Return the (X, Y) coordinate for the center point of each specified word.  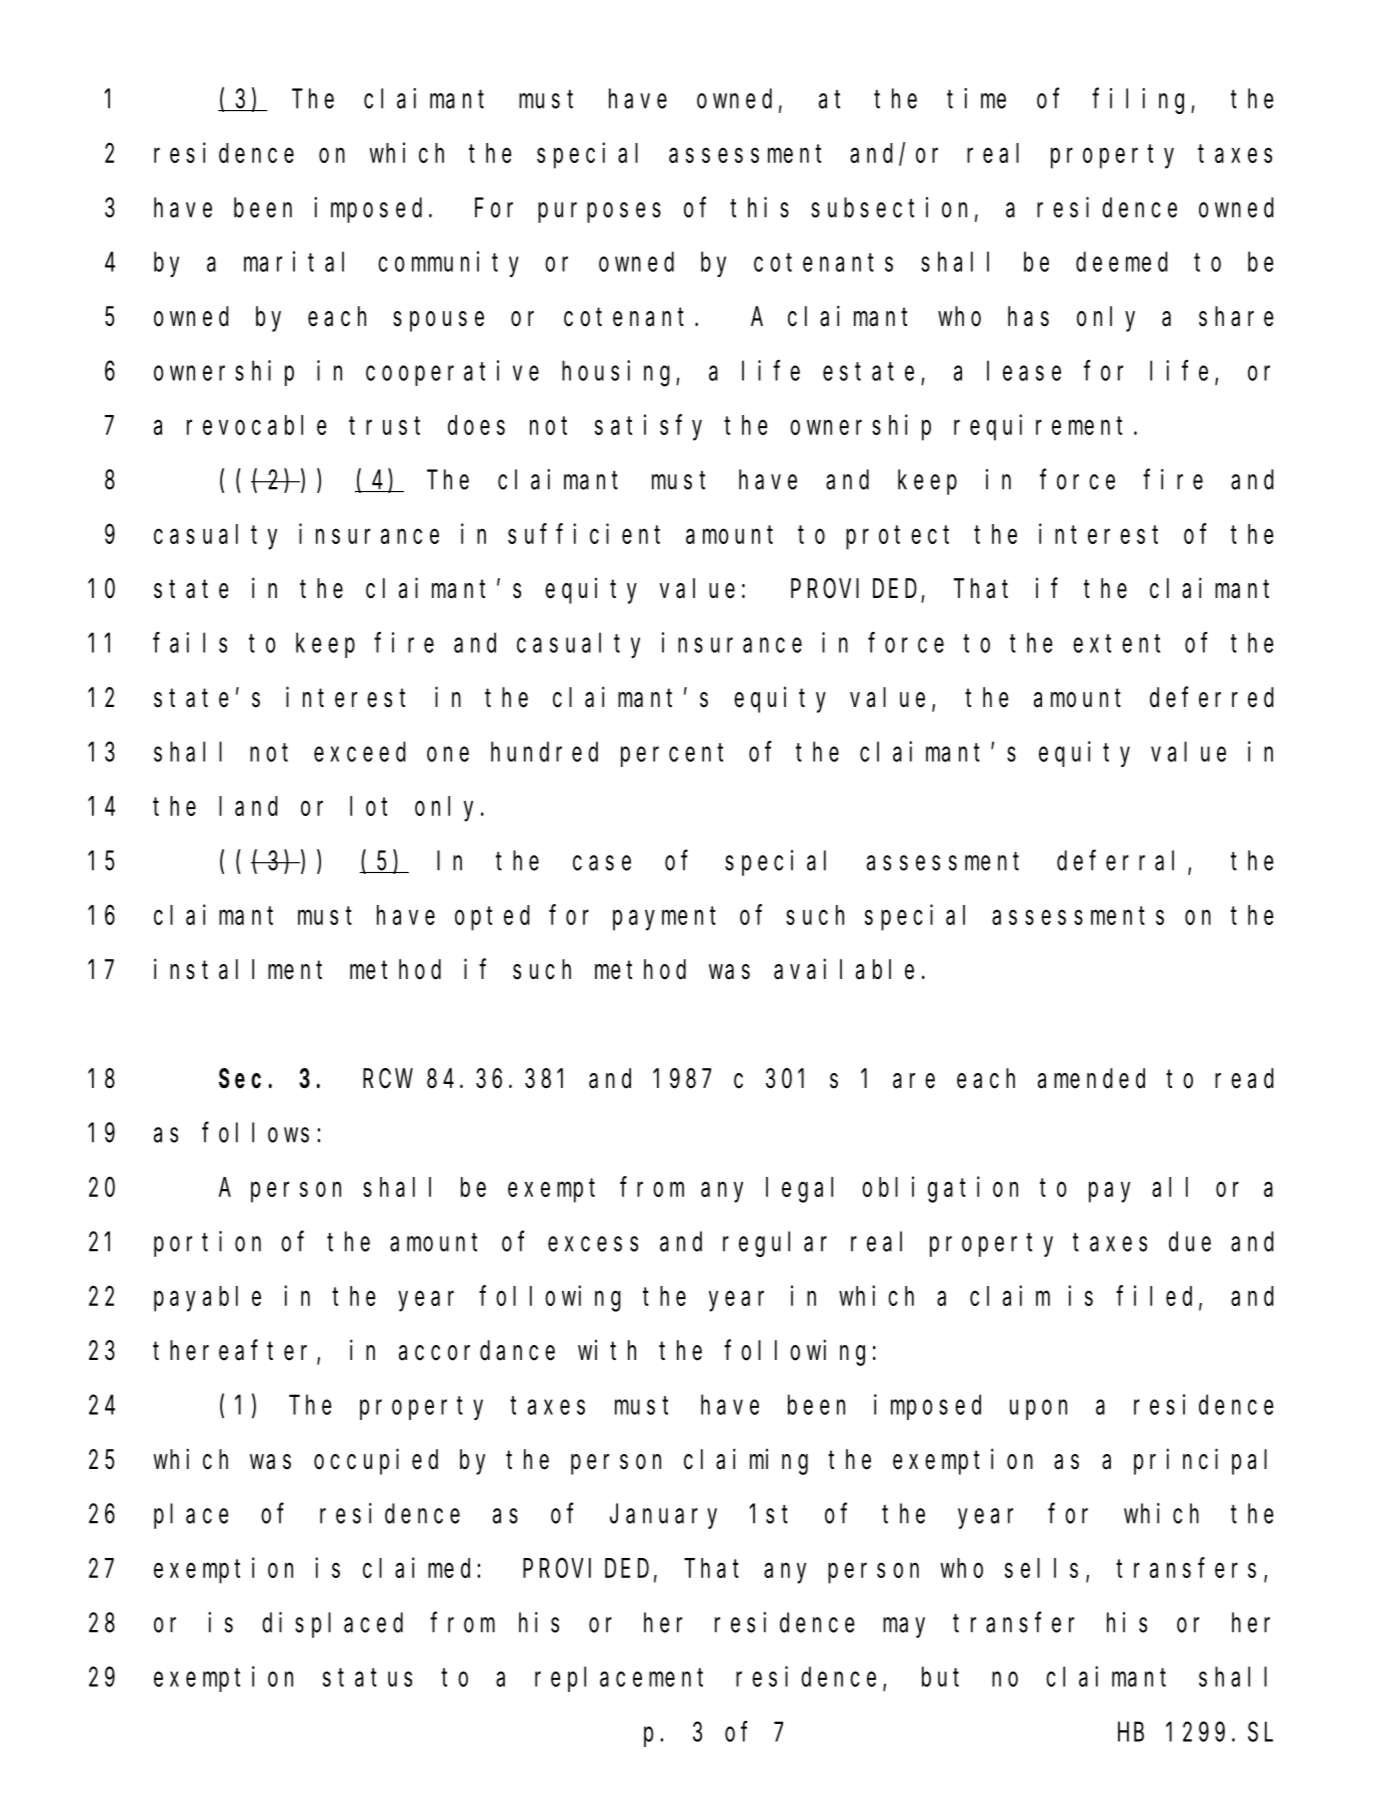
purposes (599, 213)
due (1190, 1242)
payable (207, 1299)
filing (1142, 101)
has (1028, 316)
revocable (257, 425)
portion (207, 1244)
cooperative (452, 373)
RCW (388, 1079)
